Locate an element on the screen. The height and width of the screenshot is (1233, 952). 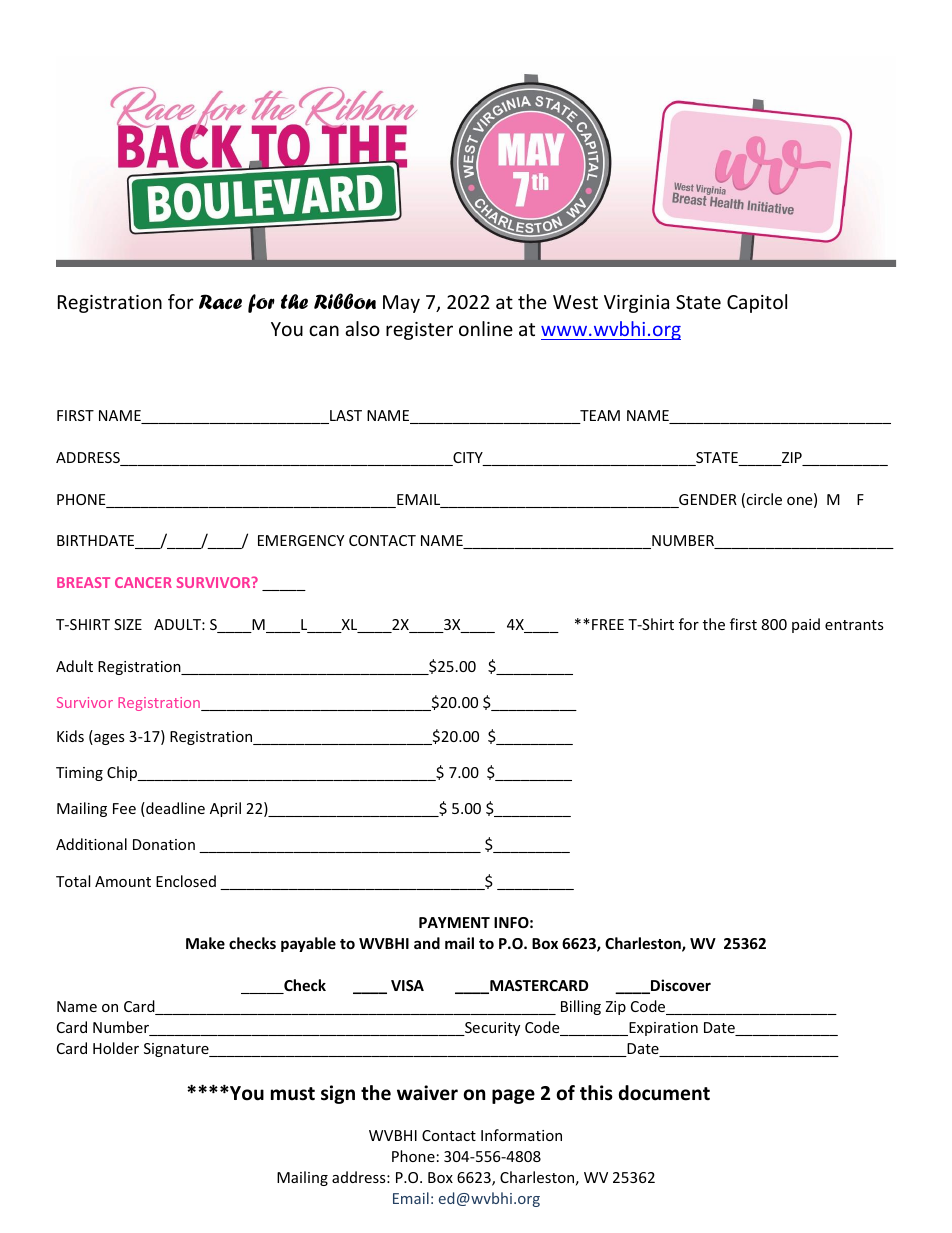
paid is located at coordinates (806, 625).
